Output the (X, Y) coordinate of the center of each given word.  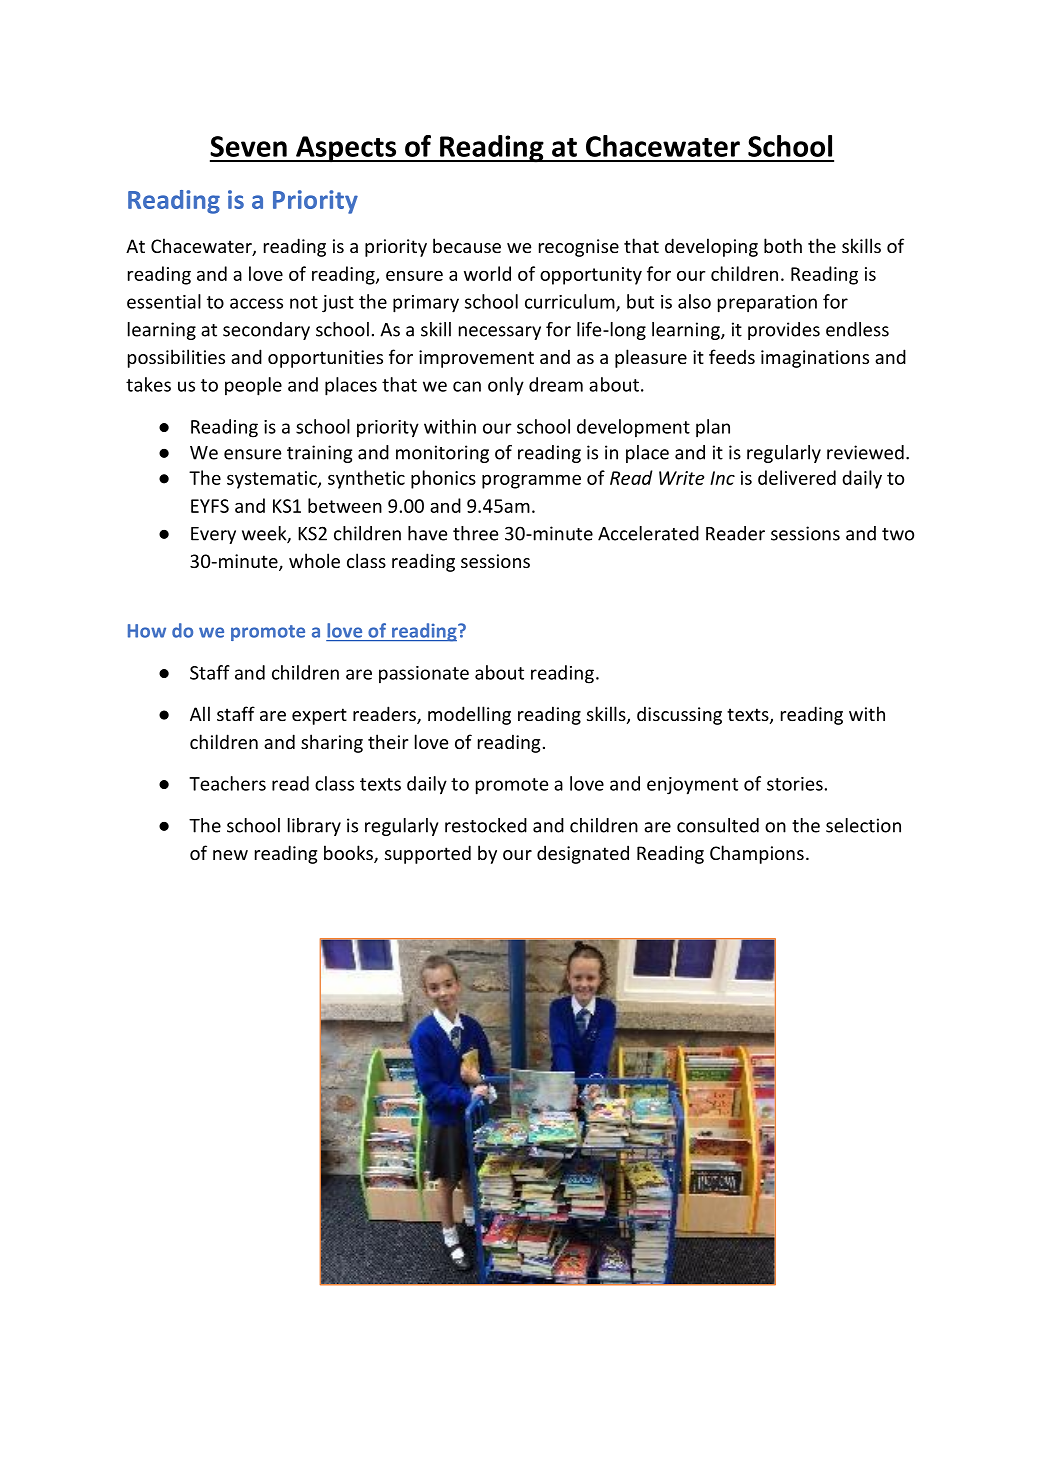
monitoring (442, 454)
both (783, 245)
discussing (679, 715)
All (200, 713)
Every (213, 535)
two (898, 534)
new (230, 855)
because (467, 245)
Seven (248, 146)
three (475, 533)
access (256, 303)
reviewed (865, 452)
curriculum (571, 302)
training (319, 454)
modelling (469, 715)
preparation (767, 304)
